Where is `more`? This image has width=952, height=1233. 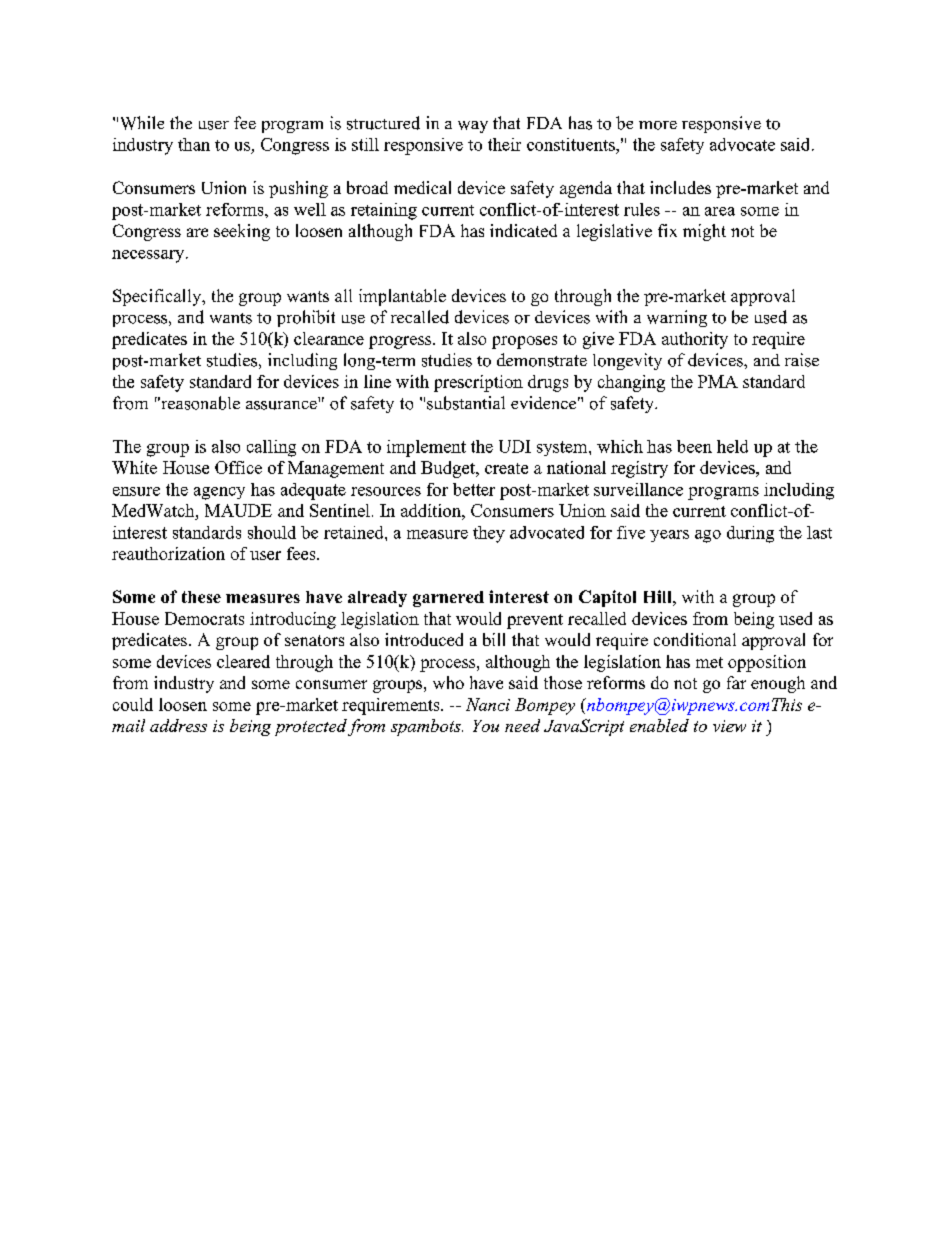 more is located at coordinates (658, 125).
